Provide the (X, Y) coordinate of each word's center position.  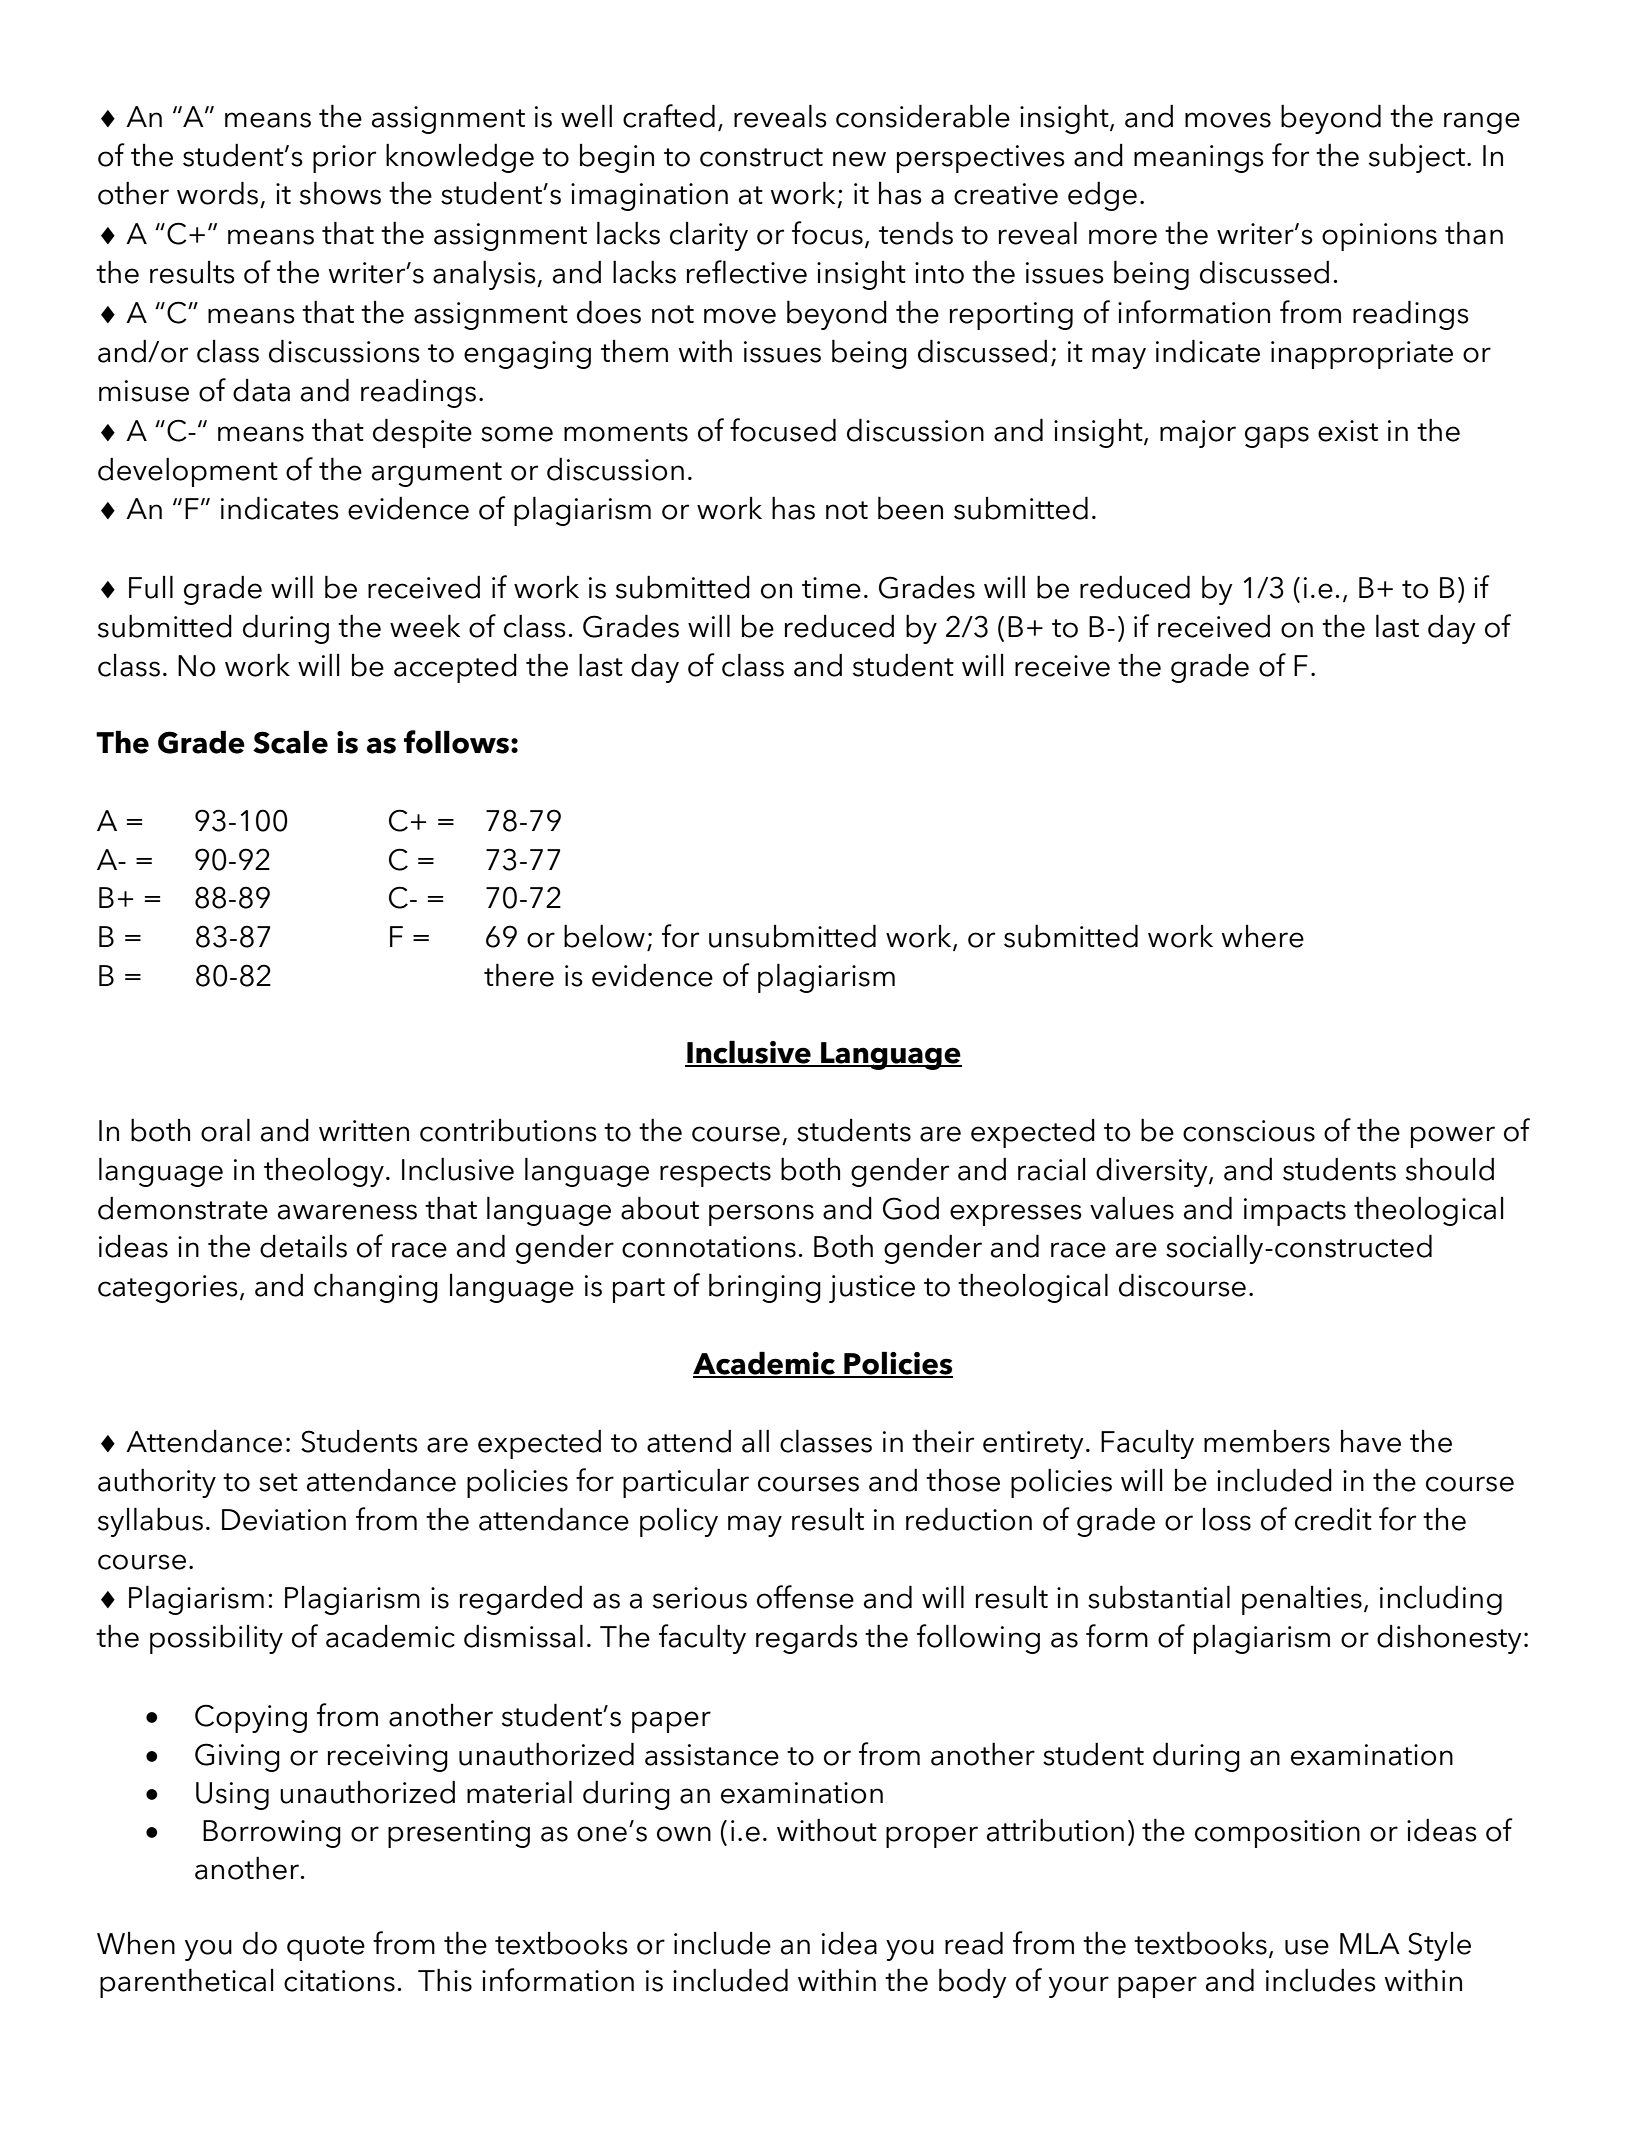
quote (326, 1948)
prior (344, 159)
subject (1418, 158)
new (859, 159)
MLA (1370, 1943)
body (973, 1983)
